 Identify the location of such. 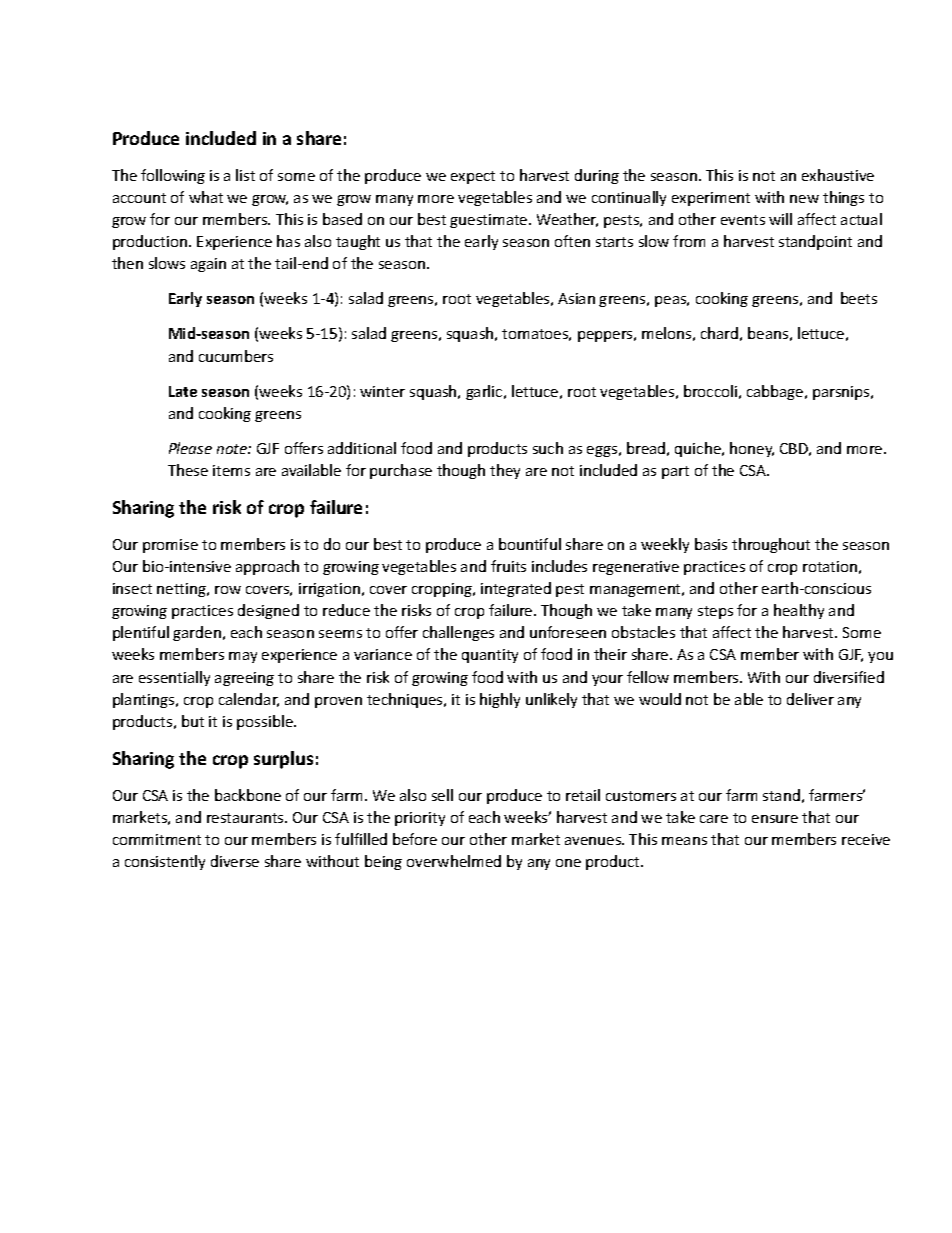
(548, 448).
